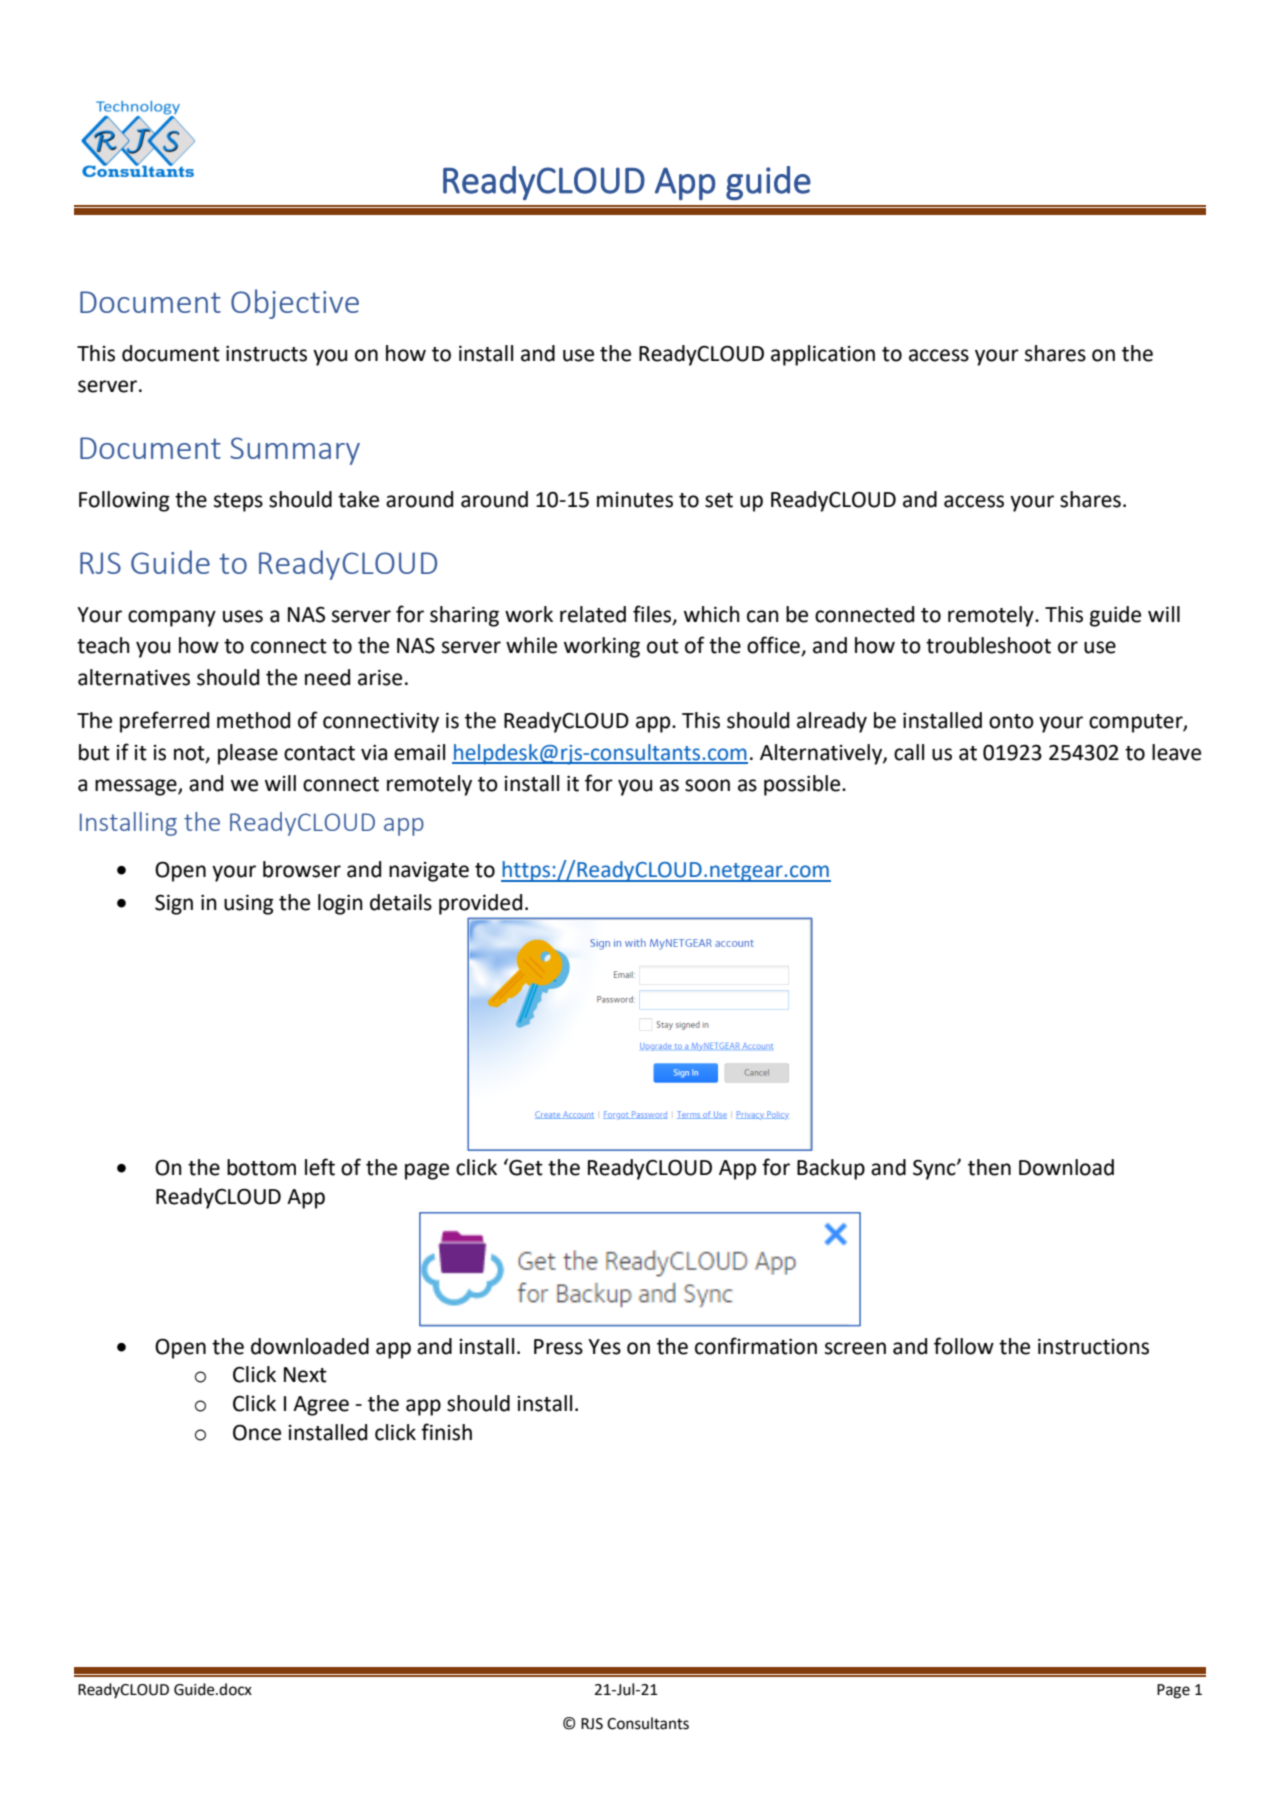 The width and height of the page is (1280, 1810). I want to click on instructs, so click(266, 354).
